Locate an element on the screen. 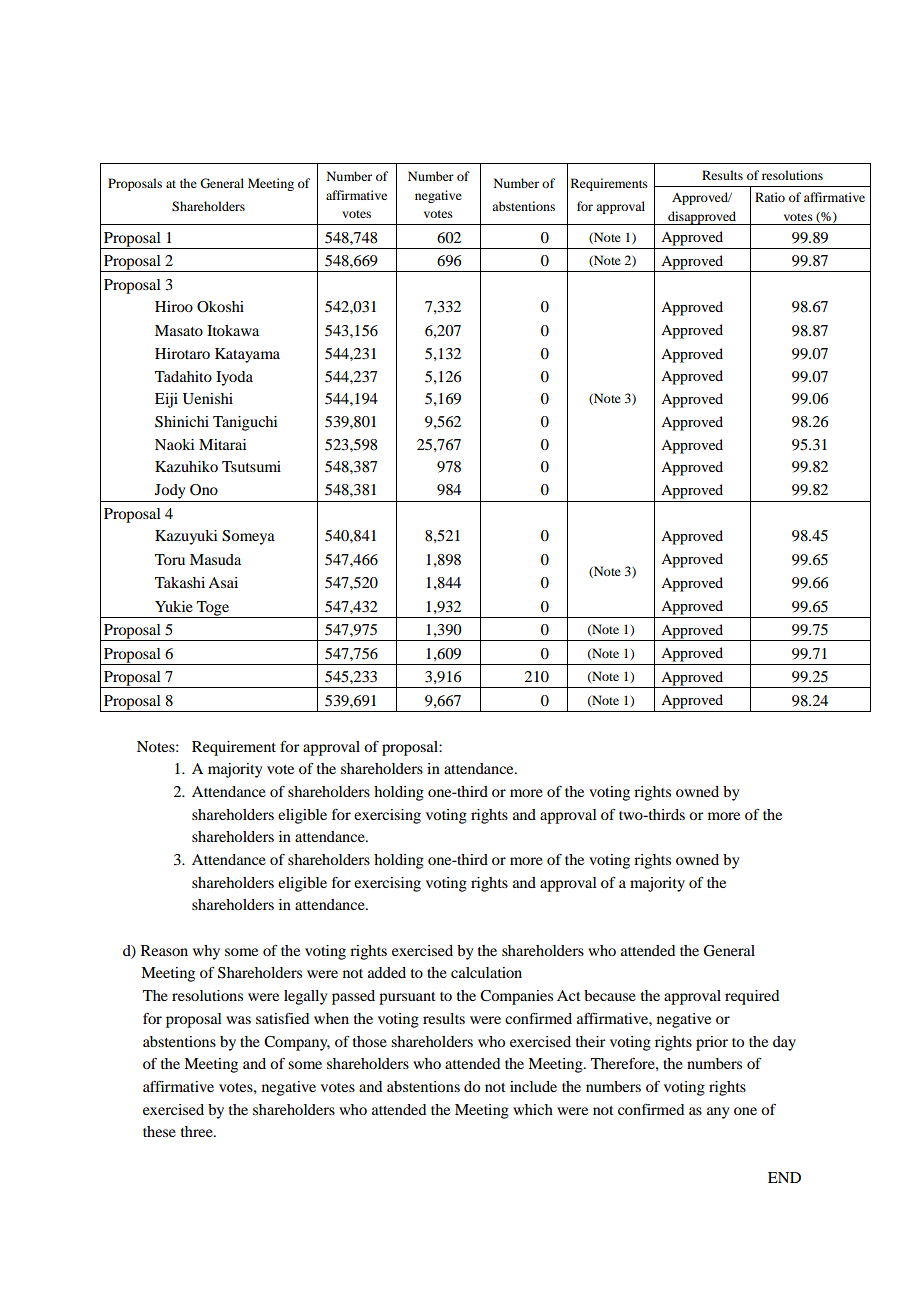  Takashi is located at coordinates (180, 582).
